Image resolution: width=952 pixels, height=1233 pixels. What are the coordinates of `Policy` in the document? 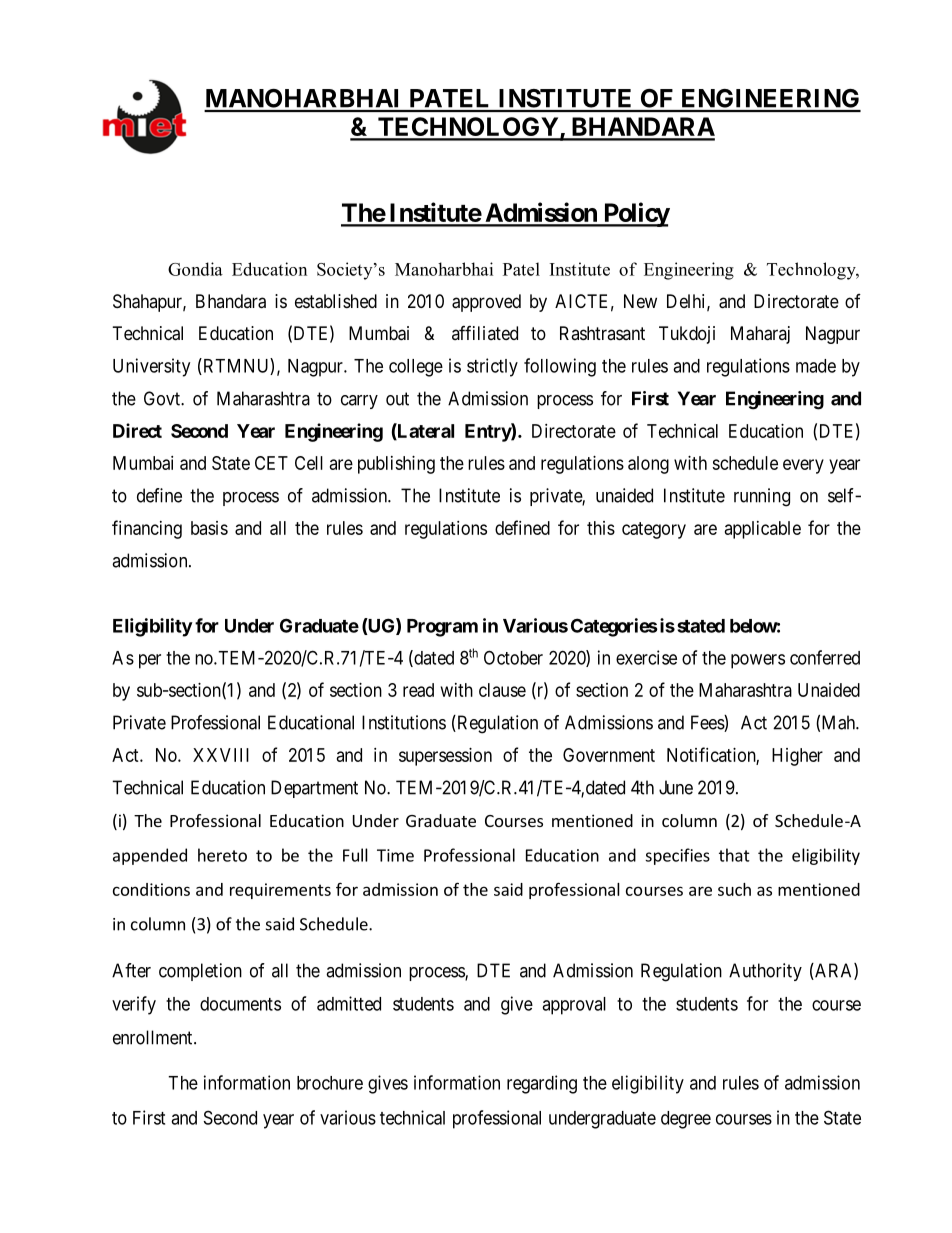 It's located at (635, 214).
